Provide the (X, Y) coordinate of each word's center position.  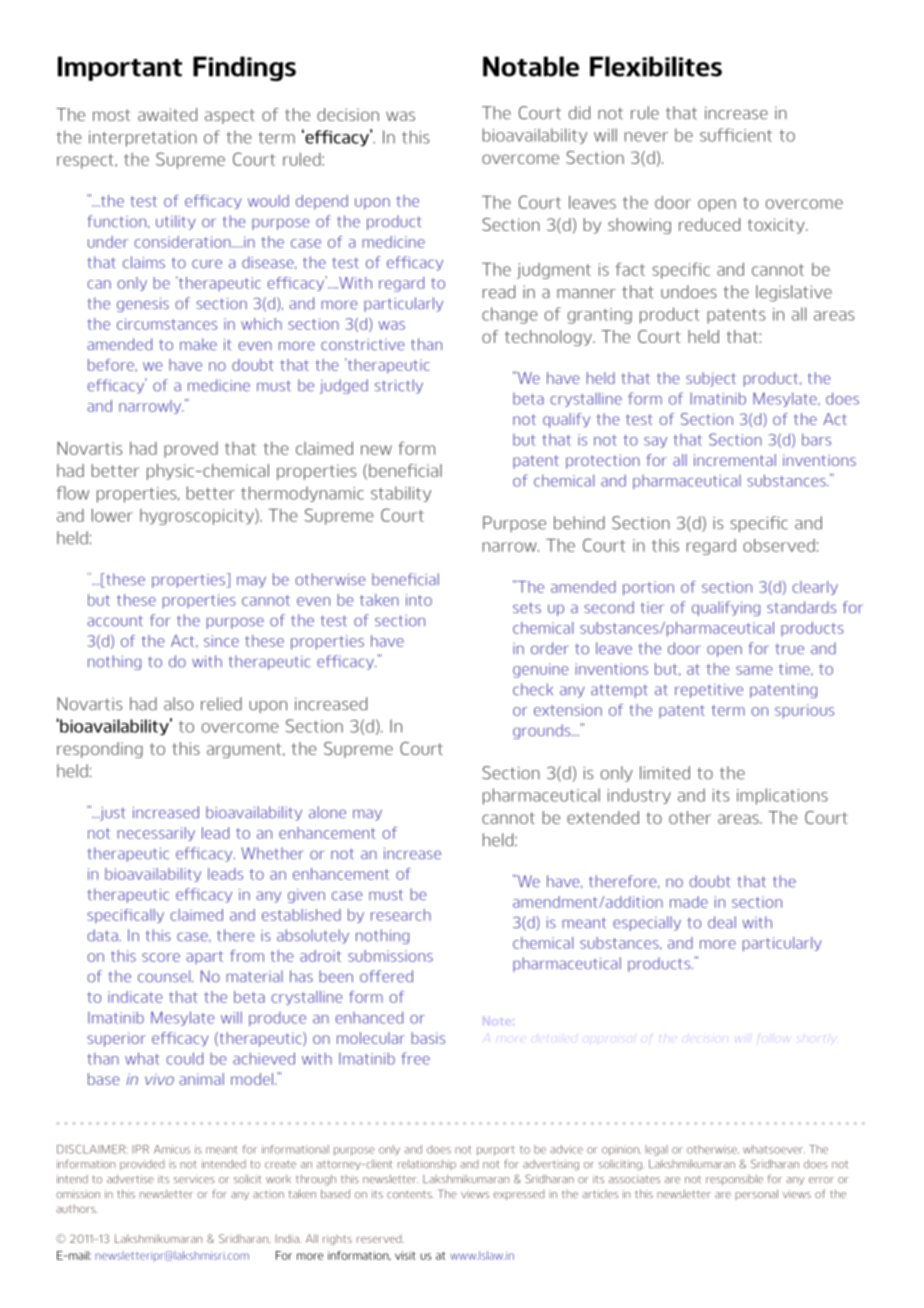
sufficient (736, 135)
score (161, 957)
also (178, 704)
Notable (531, 66)
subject (711, 379)
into (419, 600)
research (401, 915)
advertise (130, 1179)
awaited (167, 114)
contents (410, 1194)
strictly (399, 386)
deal (722, 922)
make (198, 344)
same (754, 670)
